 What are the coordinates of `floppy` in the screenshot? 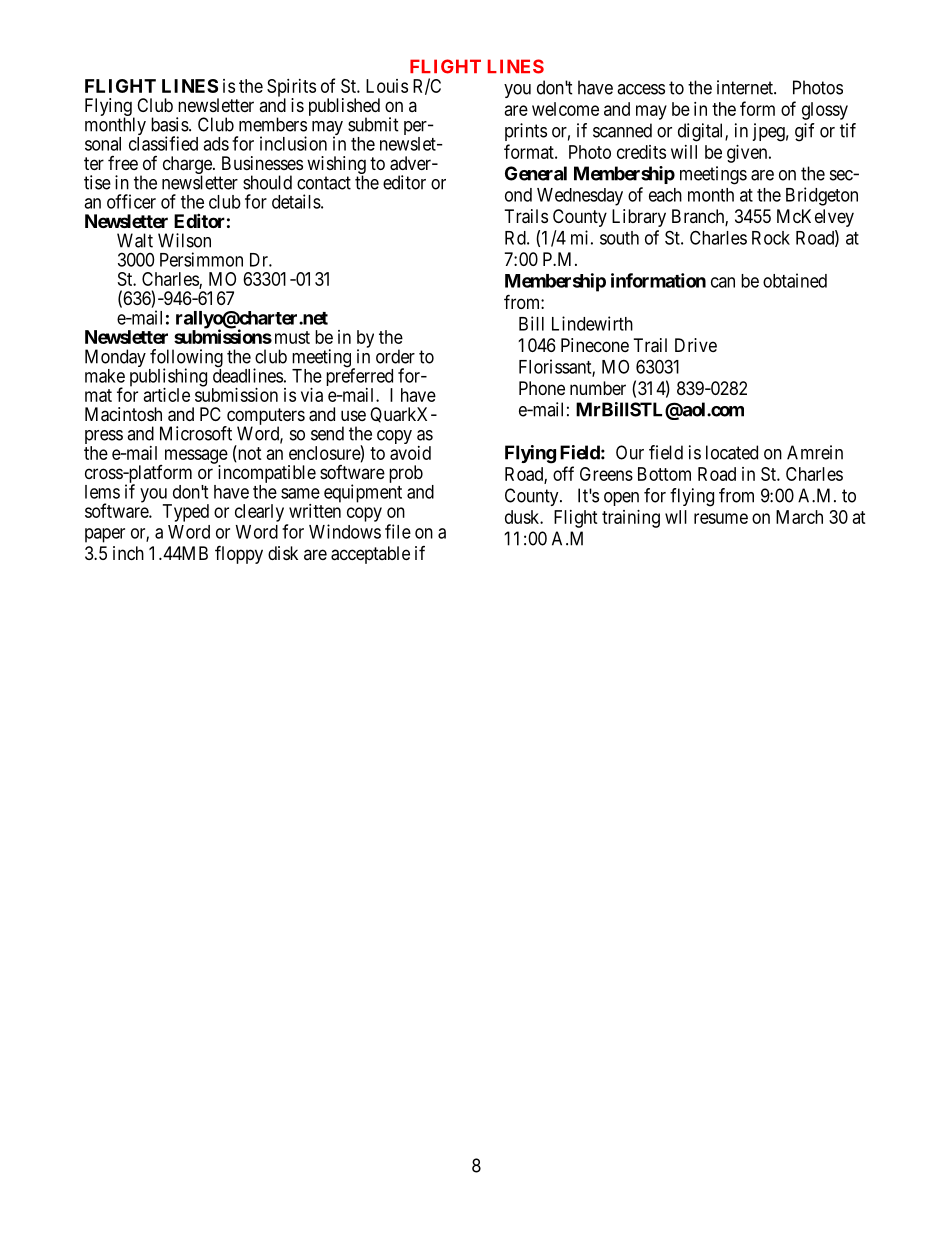 It's located at (239, 554).
